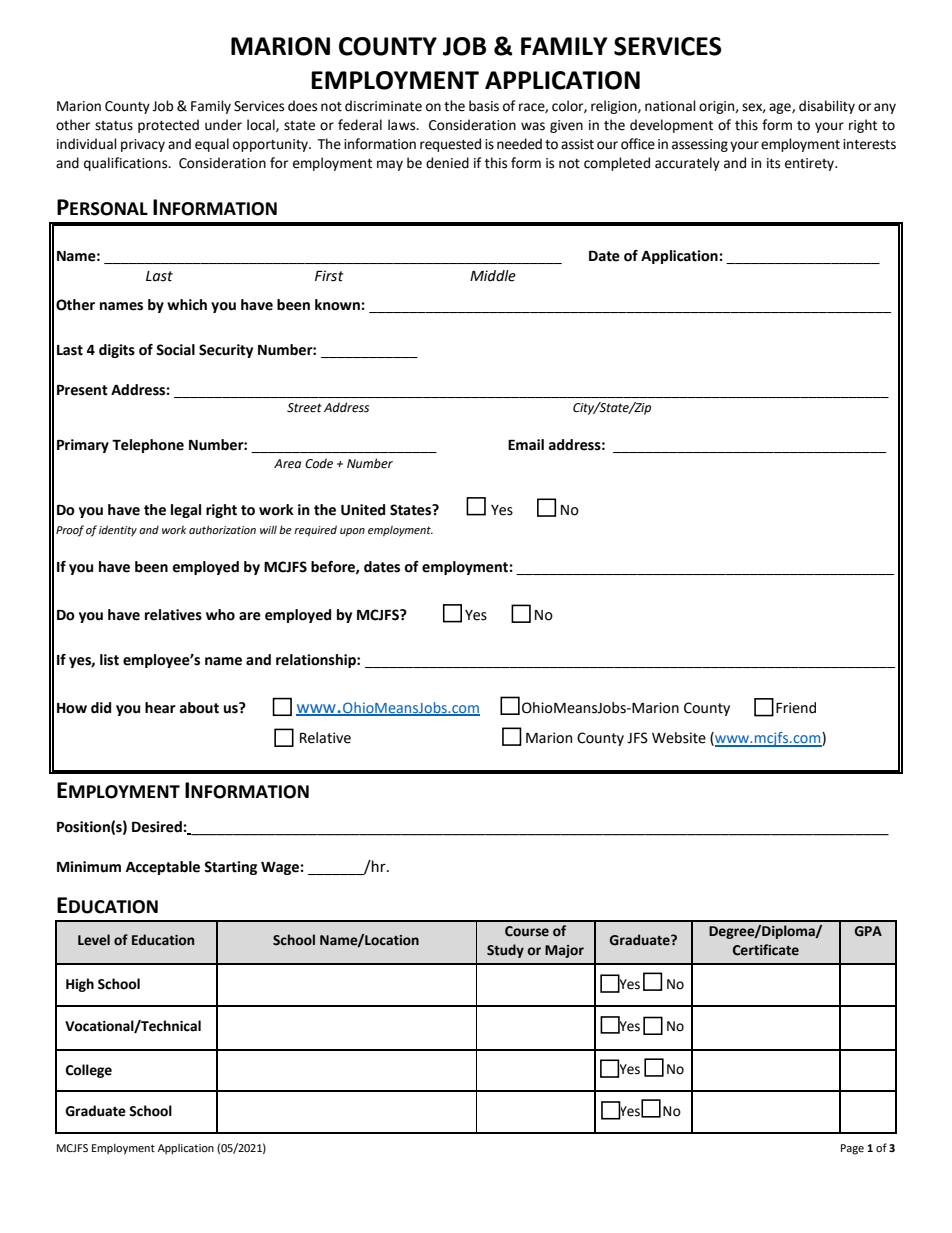  What do you see at coordinates (527, 931) in the screenshot?
I see `Course` at bounding box center [527, 931].
